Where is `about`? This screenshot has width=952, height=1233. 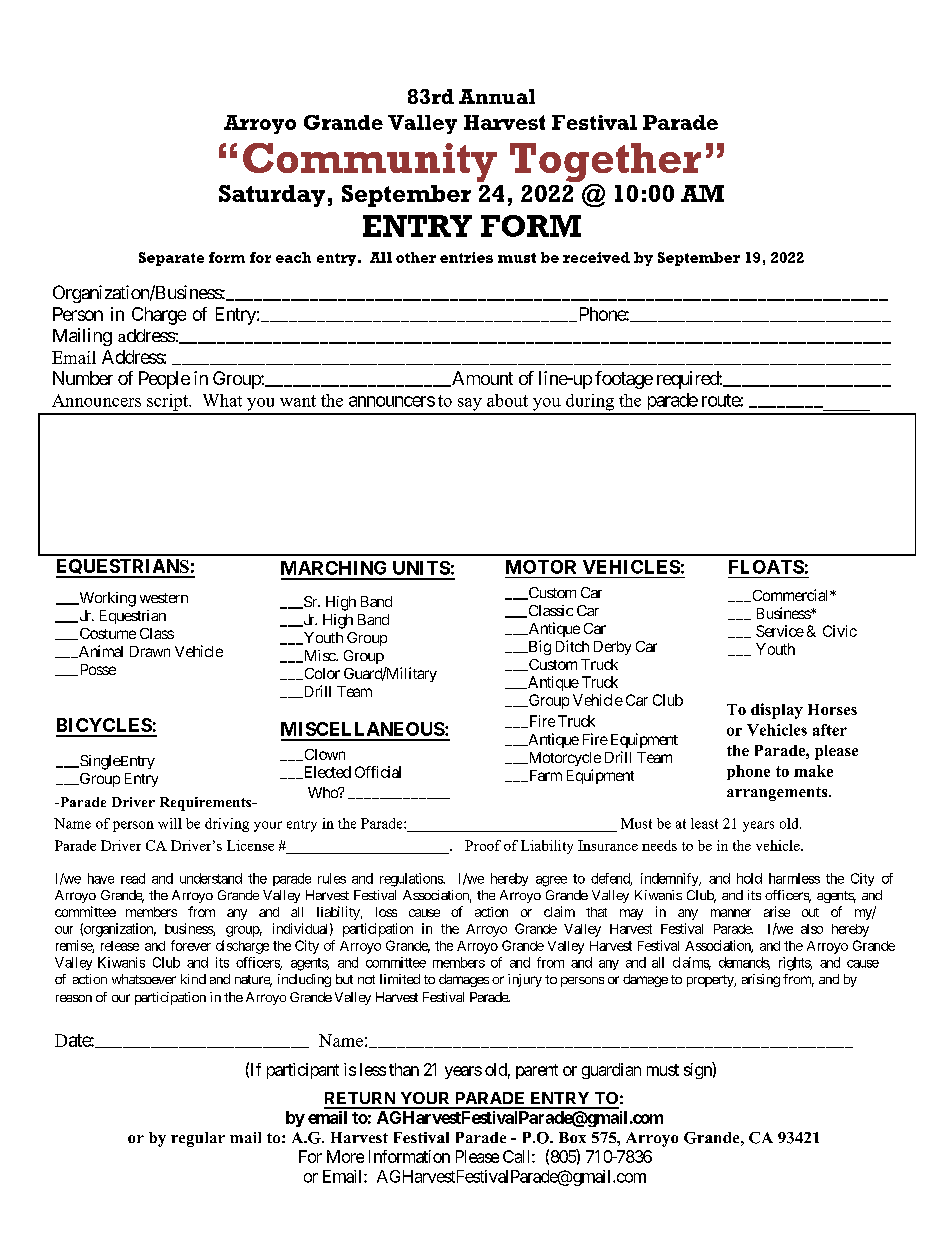 about is located at coordinates (507, 400).
